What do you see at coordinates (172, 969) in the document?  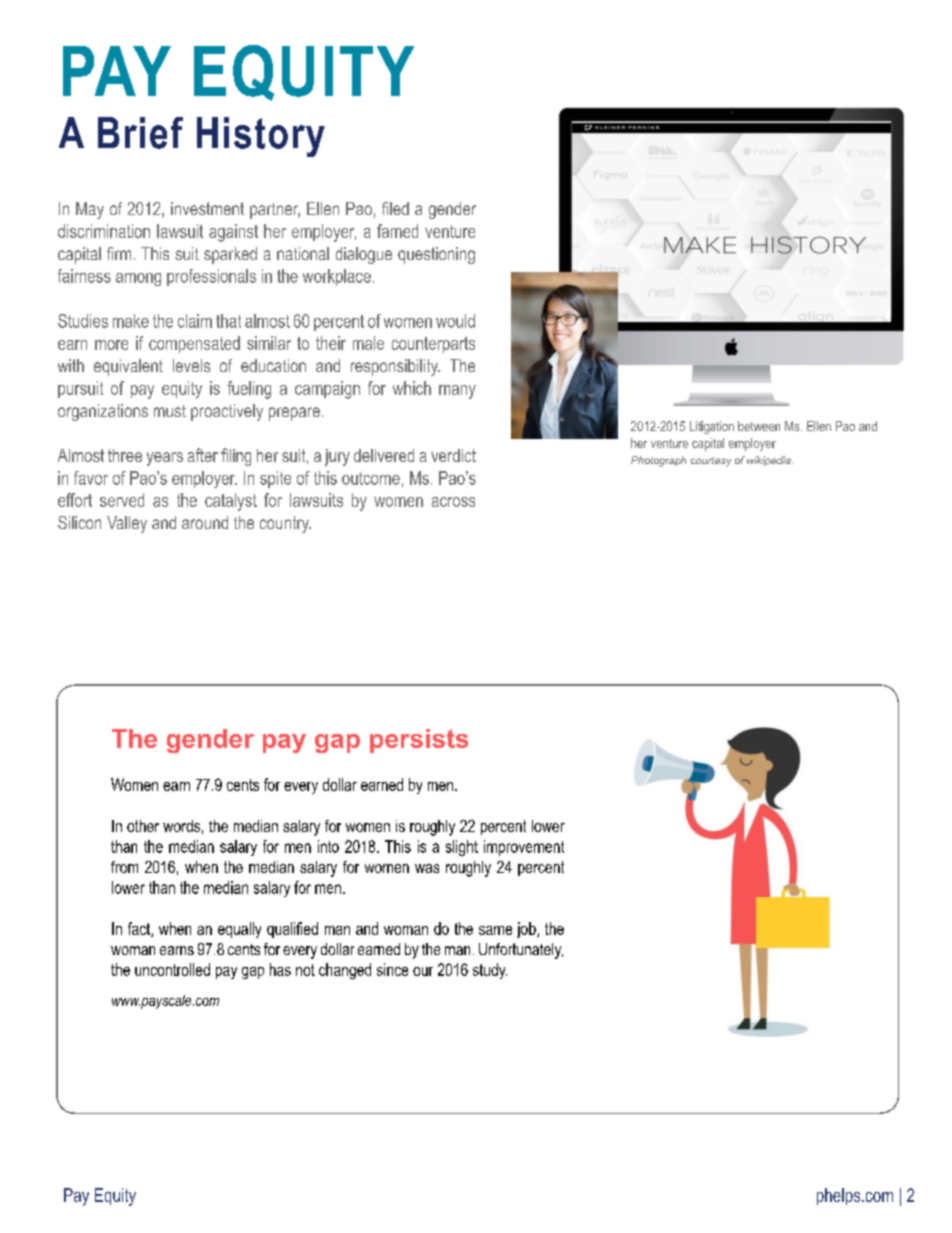 I see `uncontrolled` at bounding box center [172, 969].
